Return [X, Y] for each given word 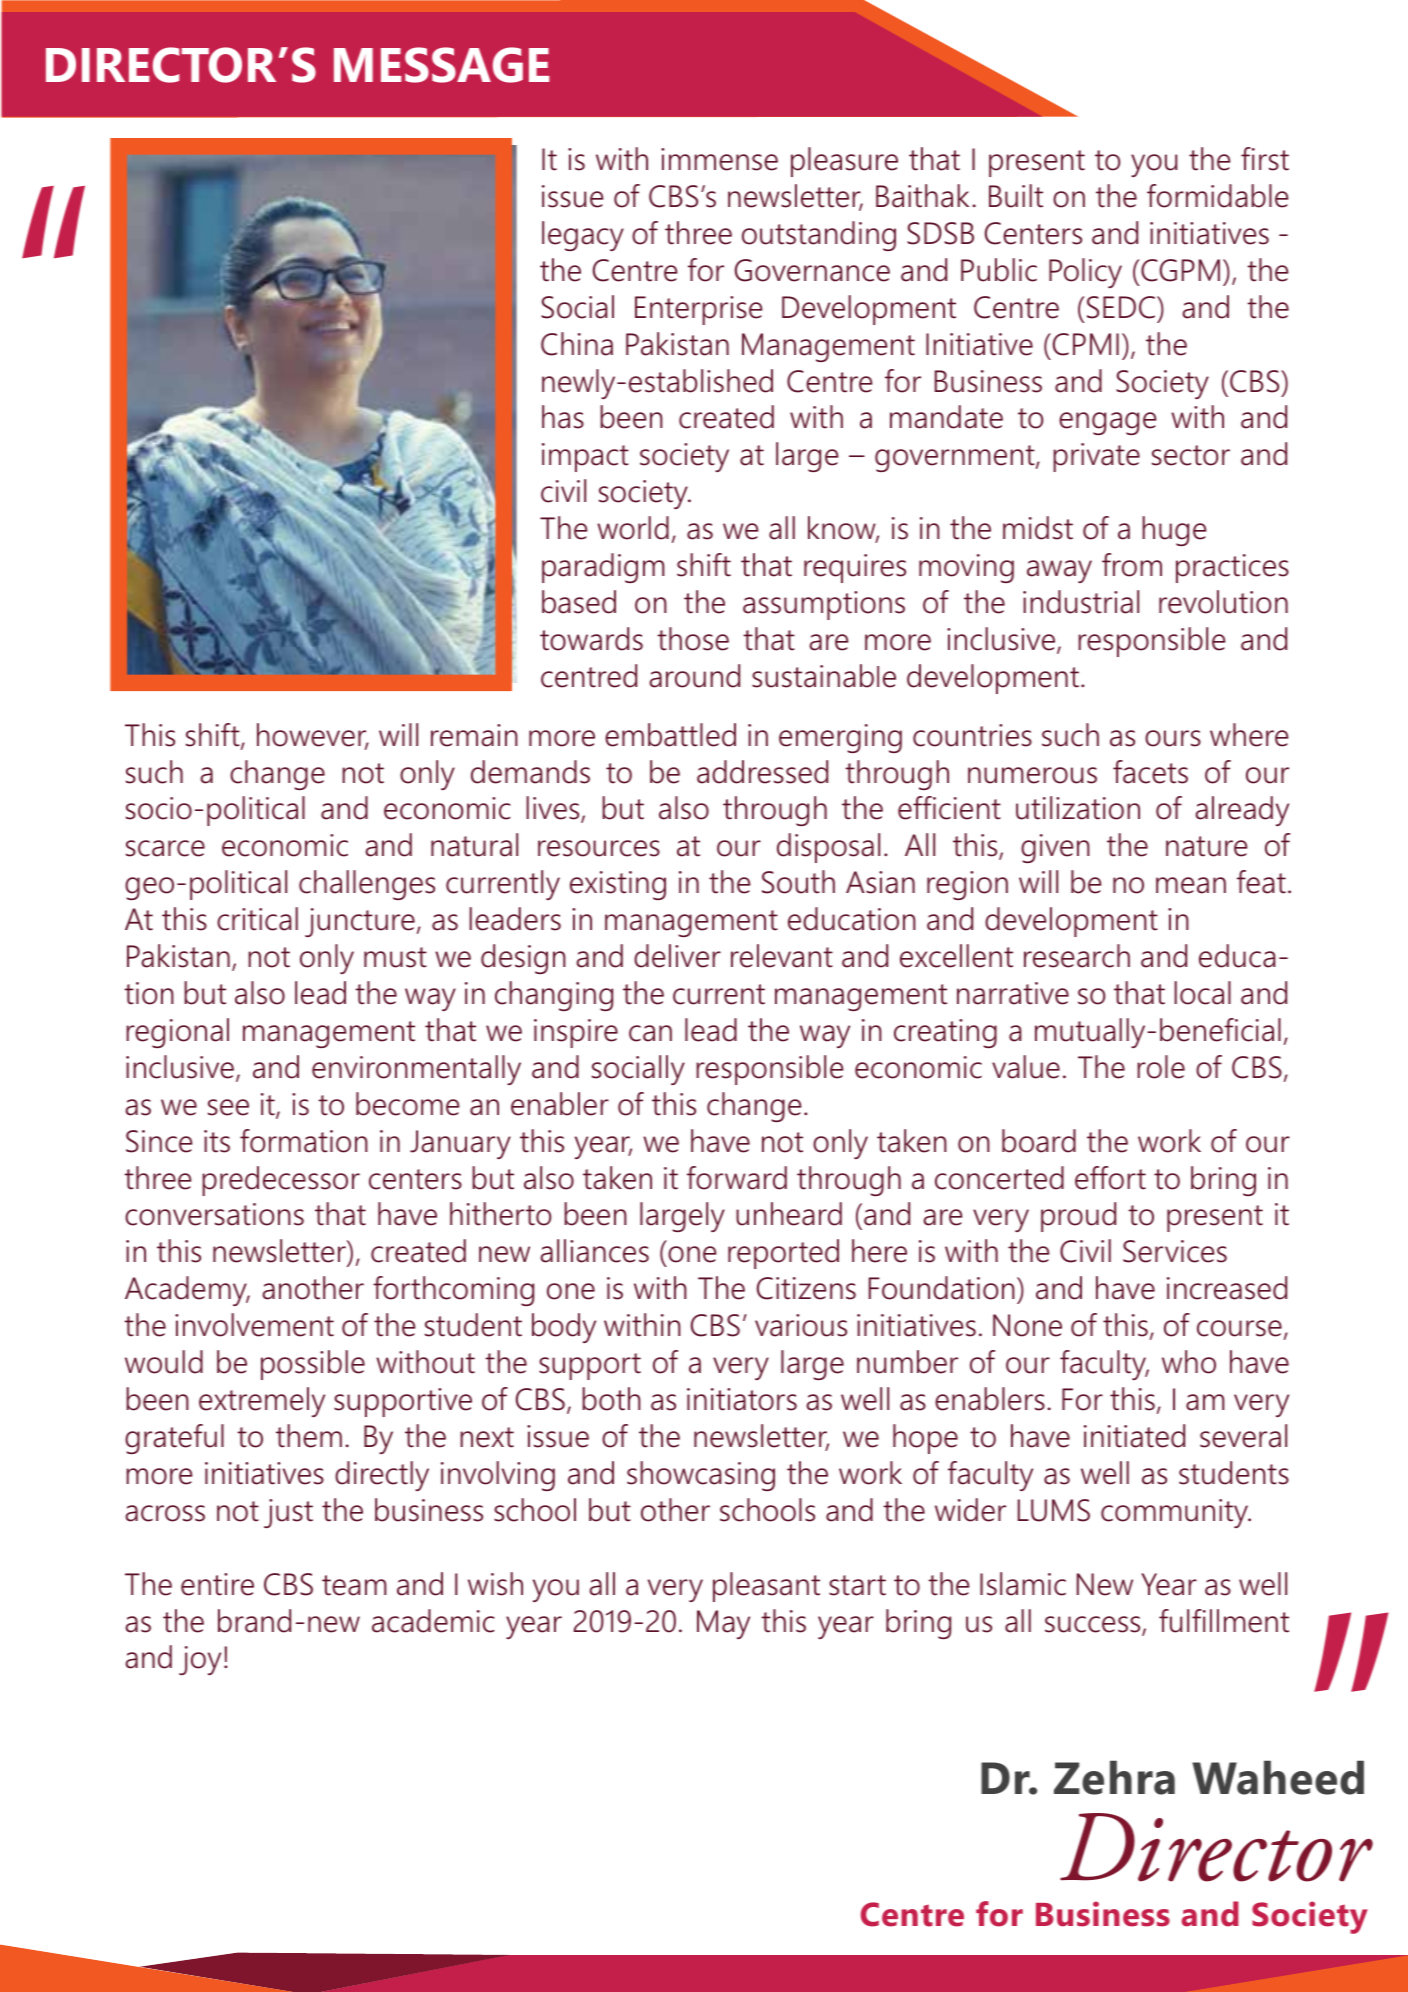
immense [719, 159]
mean [1191, 885]
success [1094, 1625]
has [563, 417]
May [723, 1624]
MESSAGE [441, 65]
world [633, 528]
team [354, 1585]
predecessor [281, 1181]
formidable [1217, 196]
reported [783, 1254]
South [798, 882]
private [1096, 457]
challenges [367, 885]
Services [1175, 1251]
